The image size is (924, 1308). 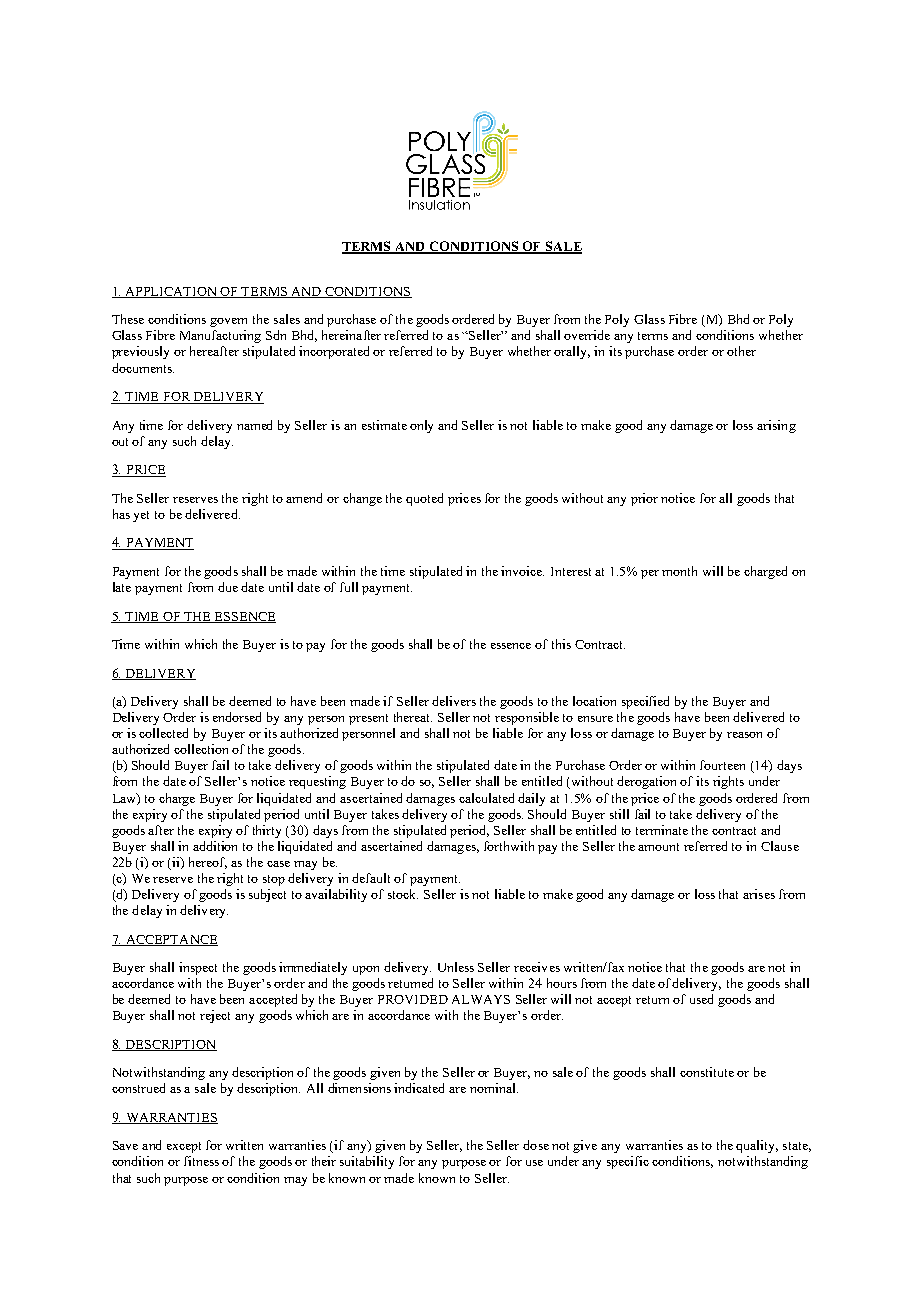 What do you see at coordinates (371, 878) in the screenshot?
I see `default` at bounding box center [371, 878].
